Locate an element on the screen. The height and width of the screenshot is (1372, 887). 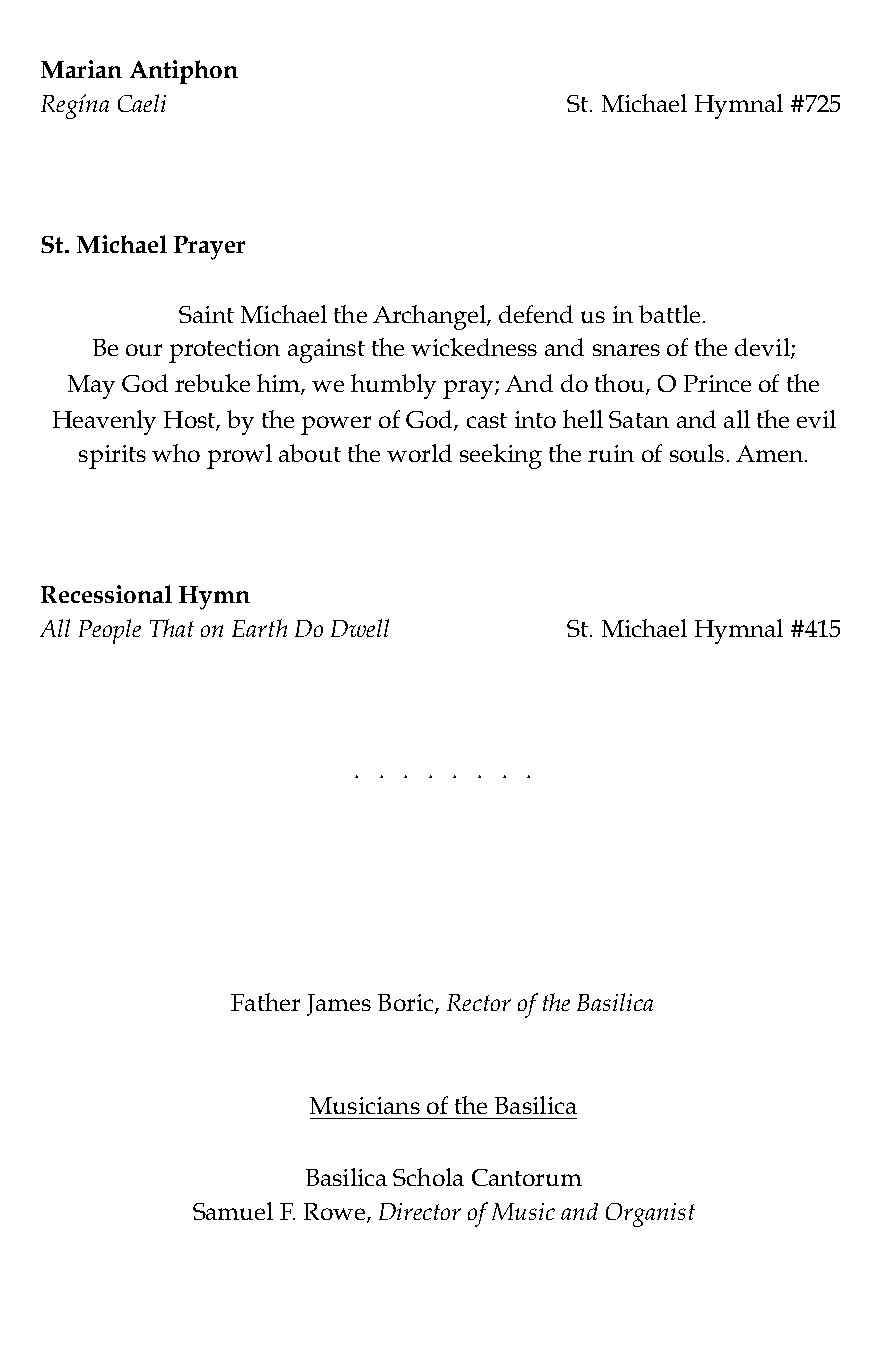
Boric is located at coordinates (405, 1002).
